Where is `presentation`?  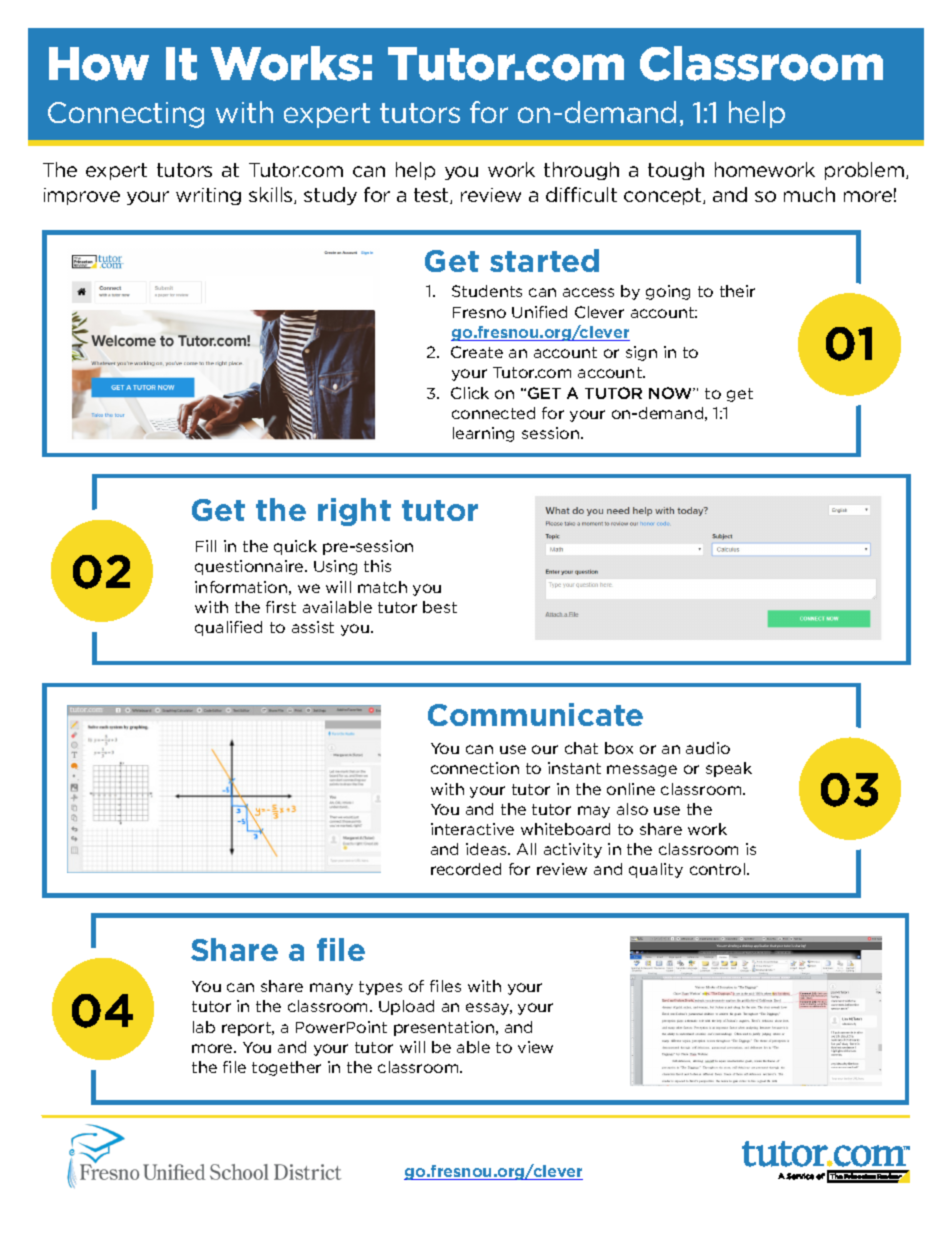 presentation is located at coordinates (444, 1028).
